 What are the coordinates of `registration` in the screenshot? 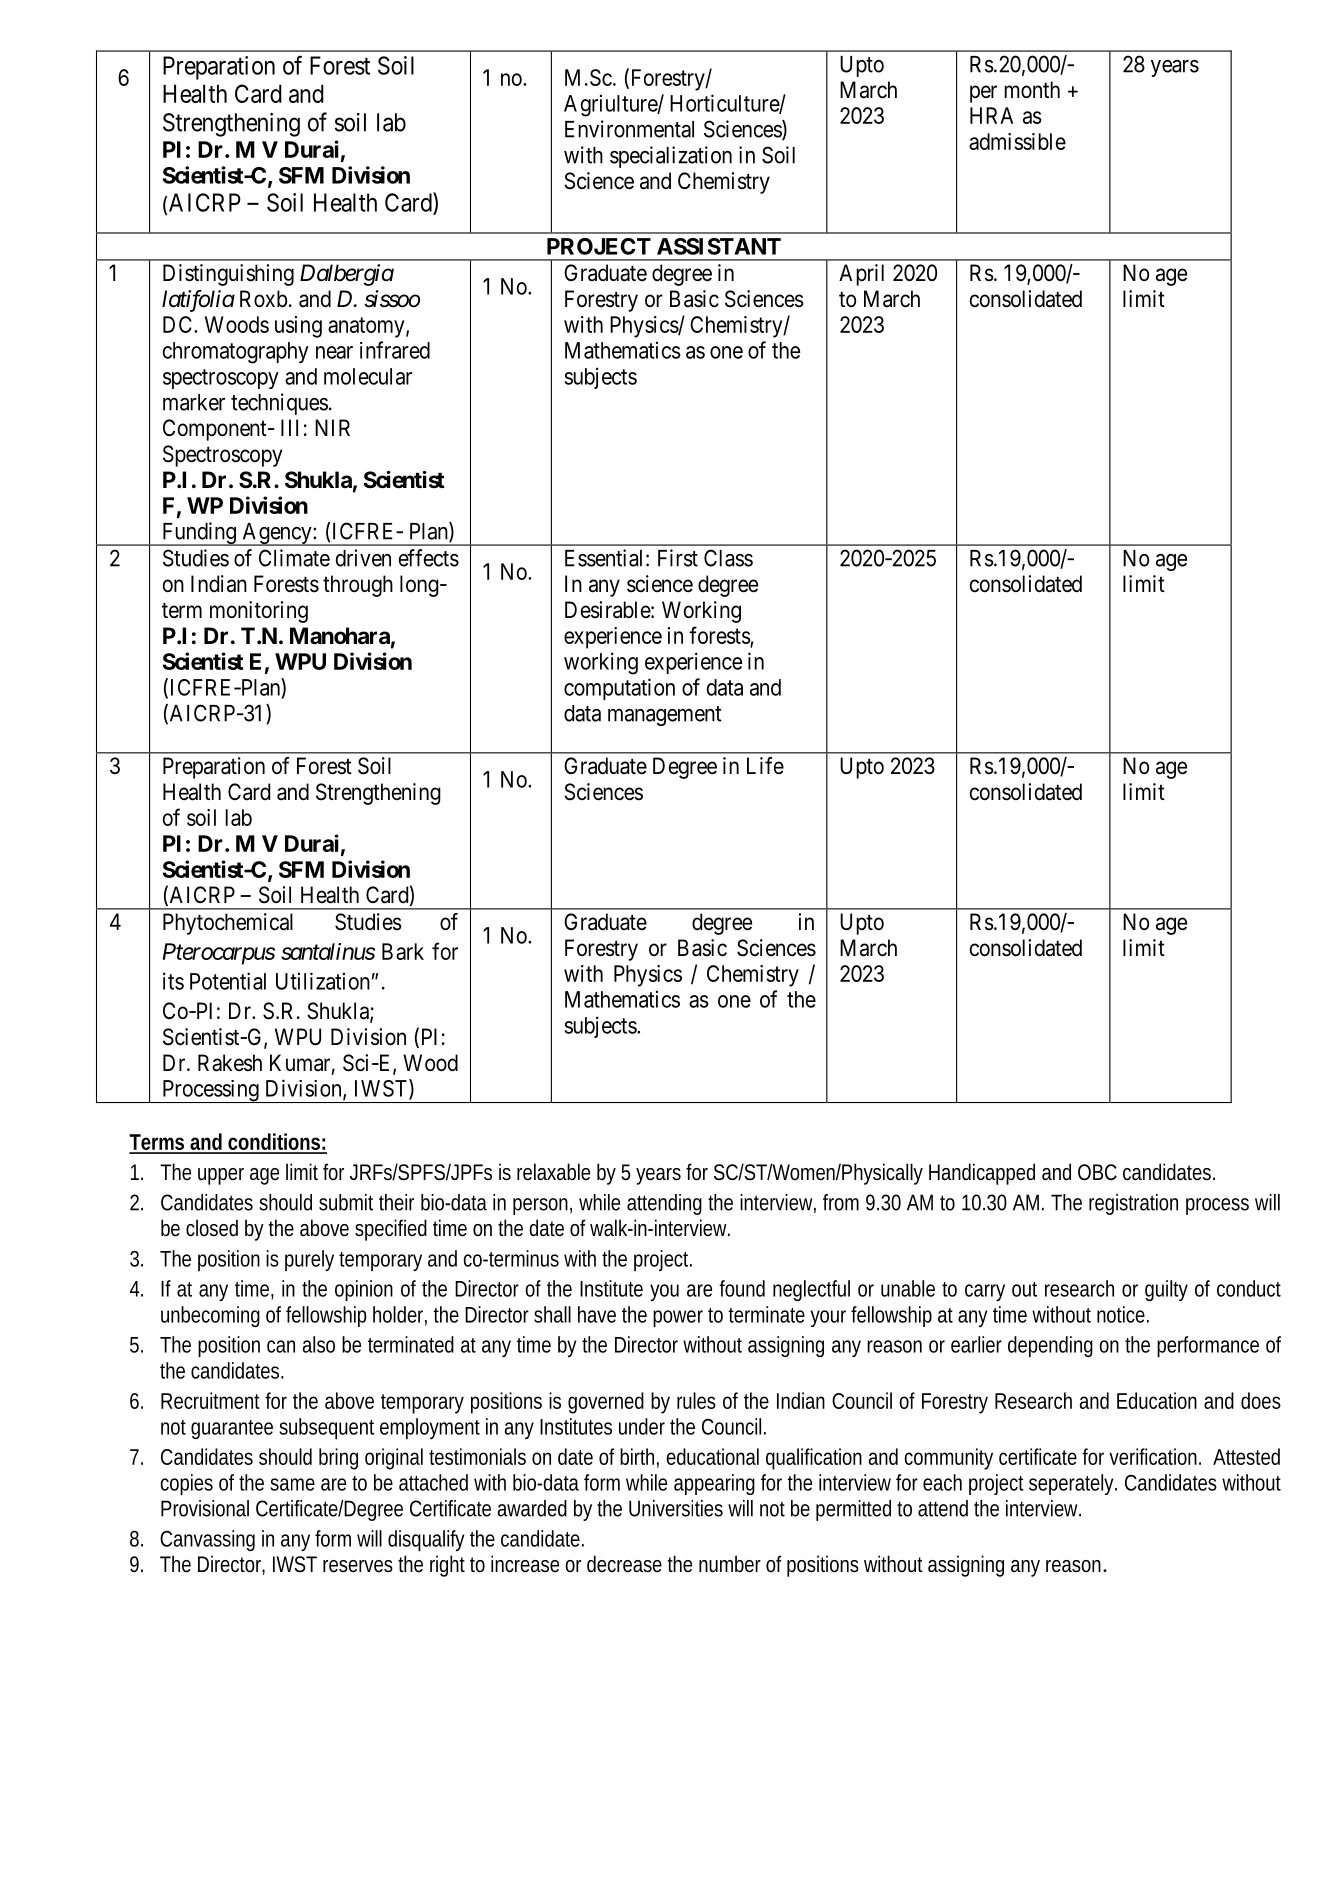 It's located at (1133, 1204).
